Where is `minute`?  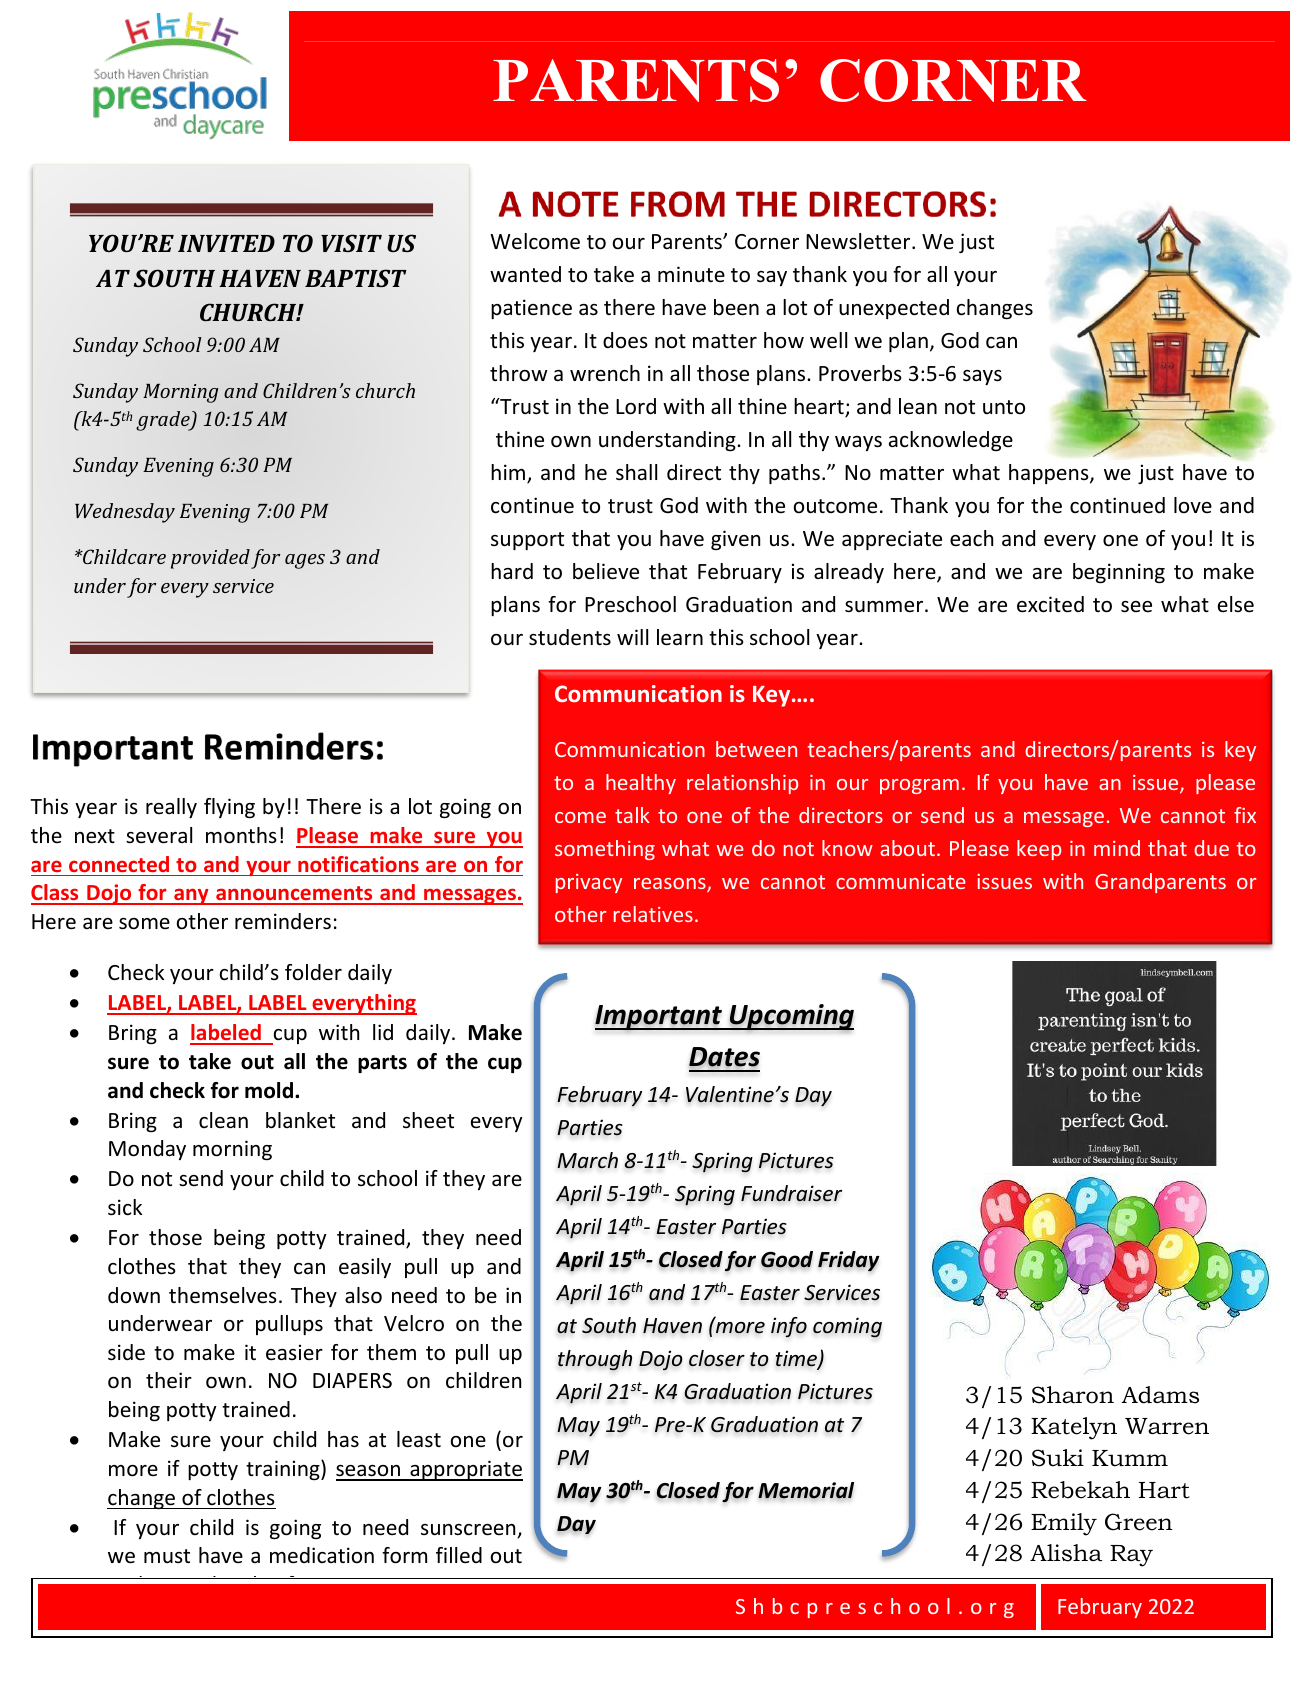
minute is located at coordinates (691, 274).
